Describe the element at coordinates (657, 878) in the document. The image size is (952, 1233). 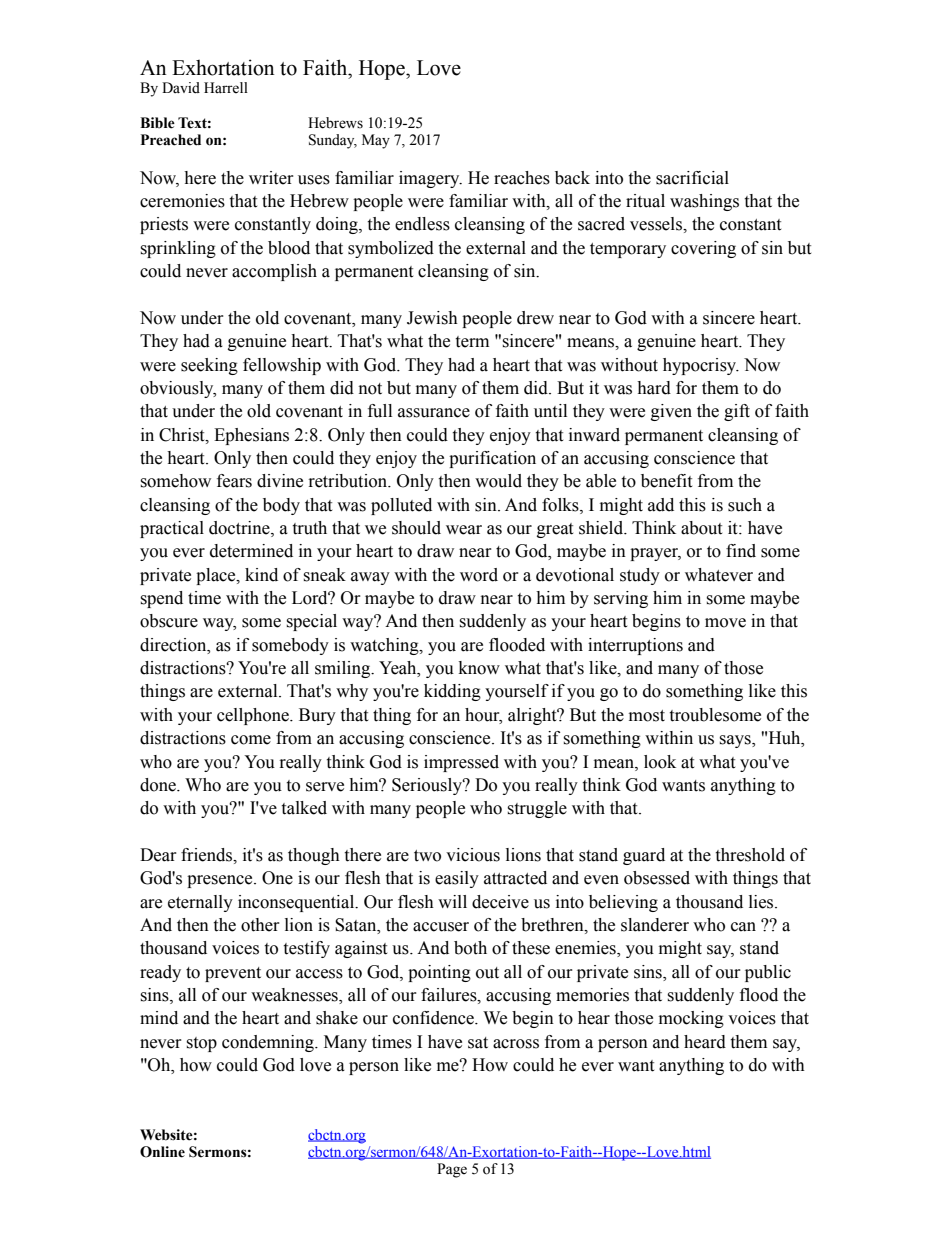
I see `obsessed` at that location.
